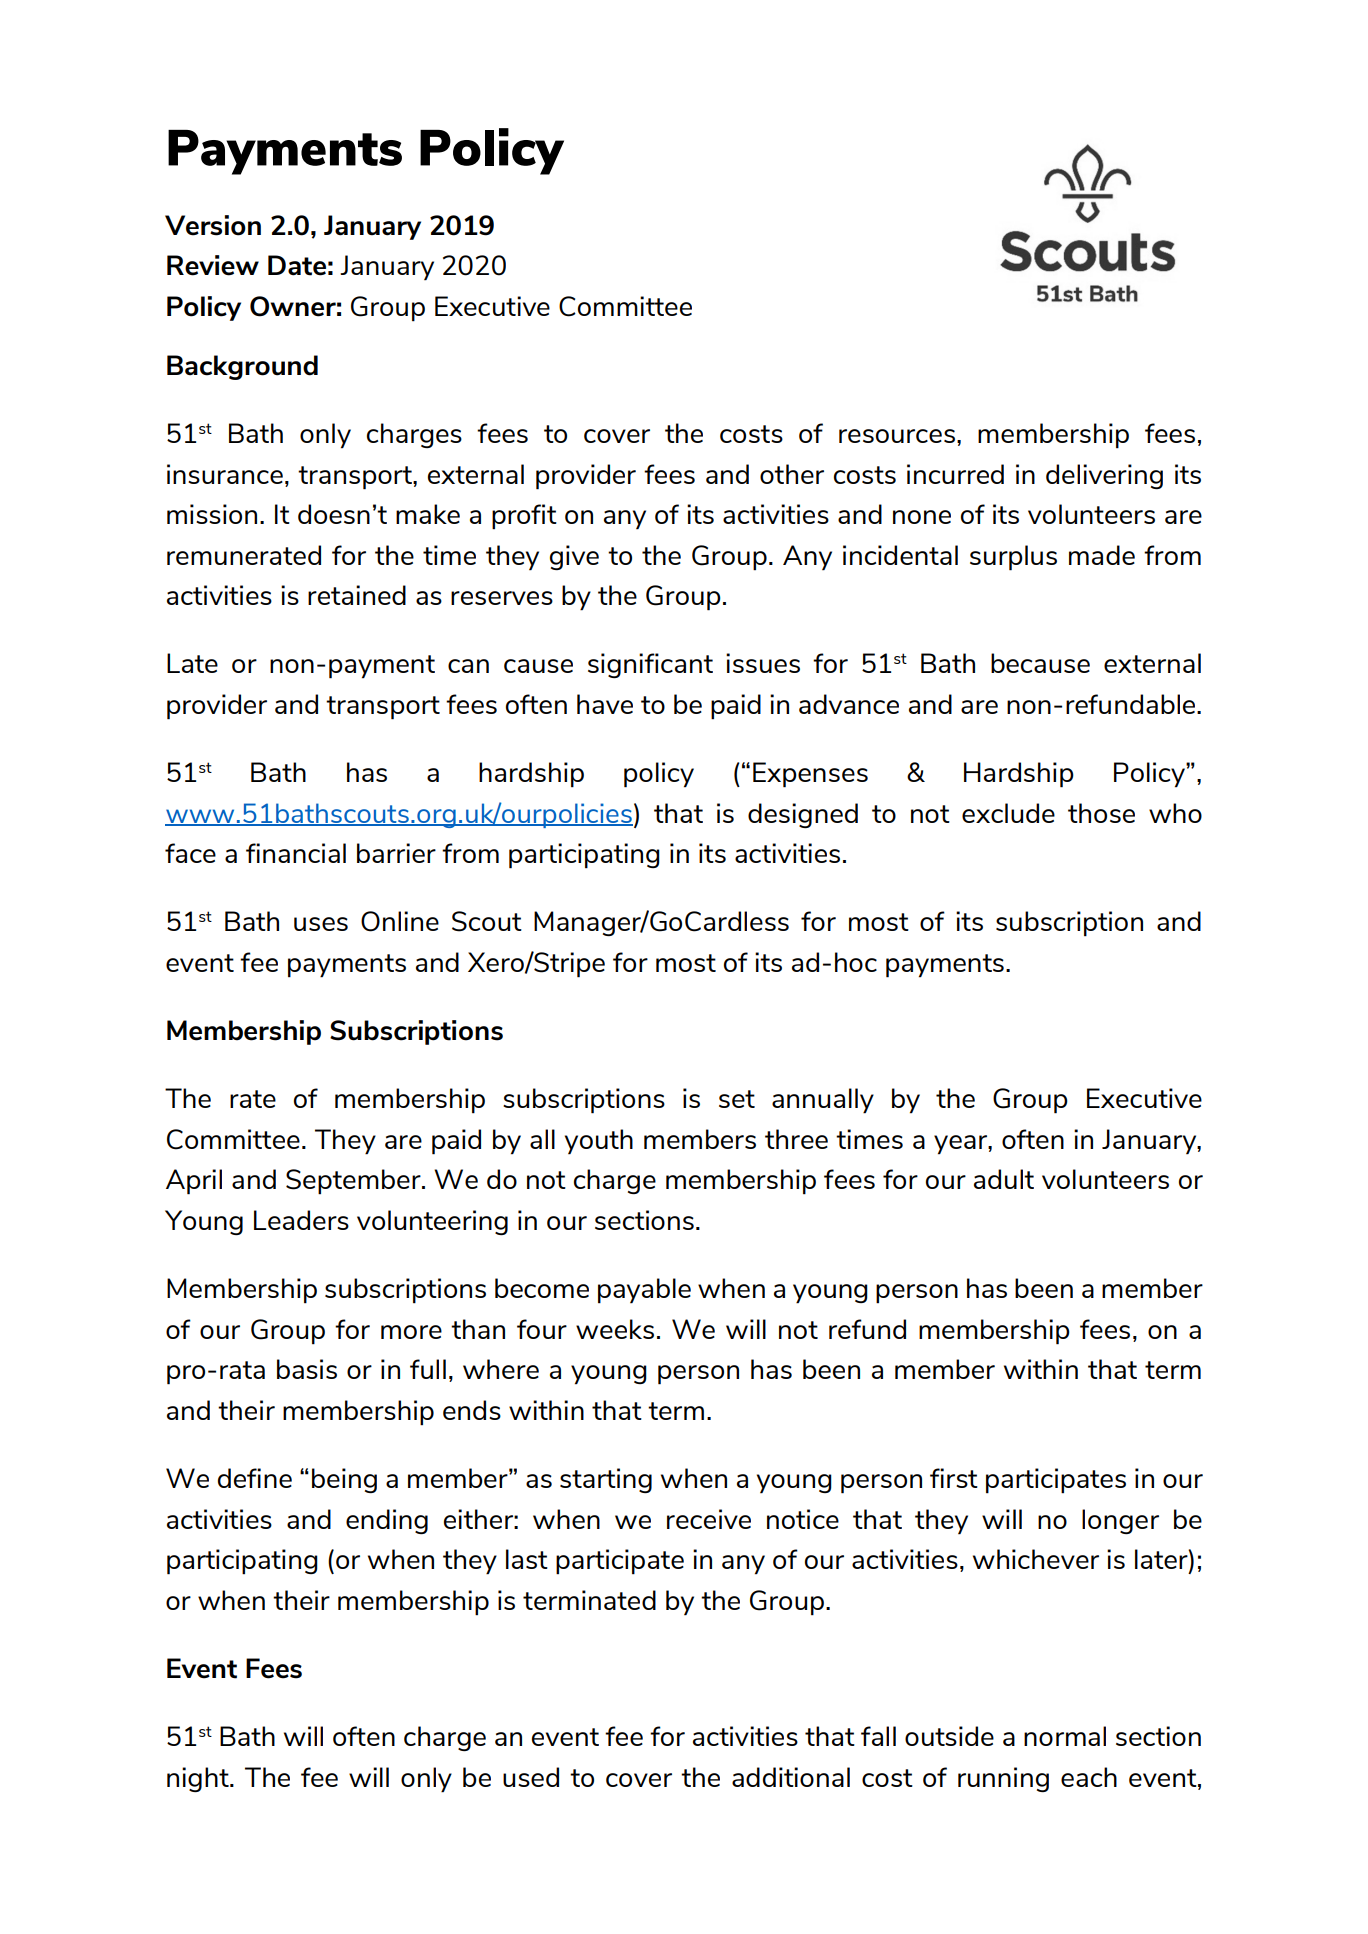  Describe the element at coordinates (357, 595) in the image. I see `retained` at that location.
